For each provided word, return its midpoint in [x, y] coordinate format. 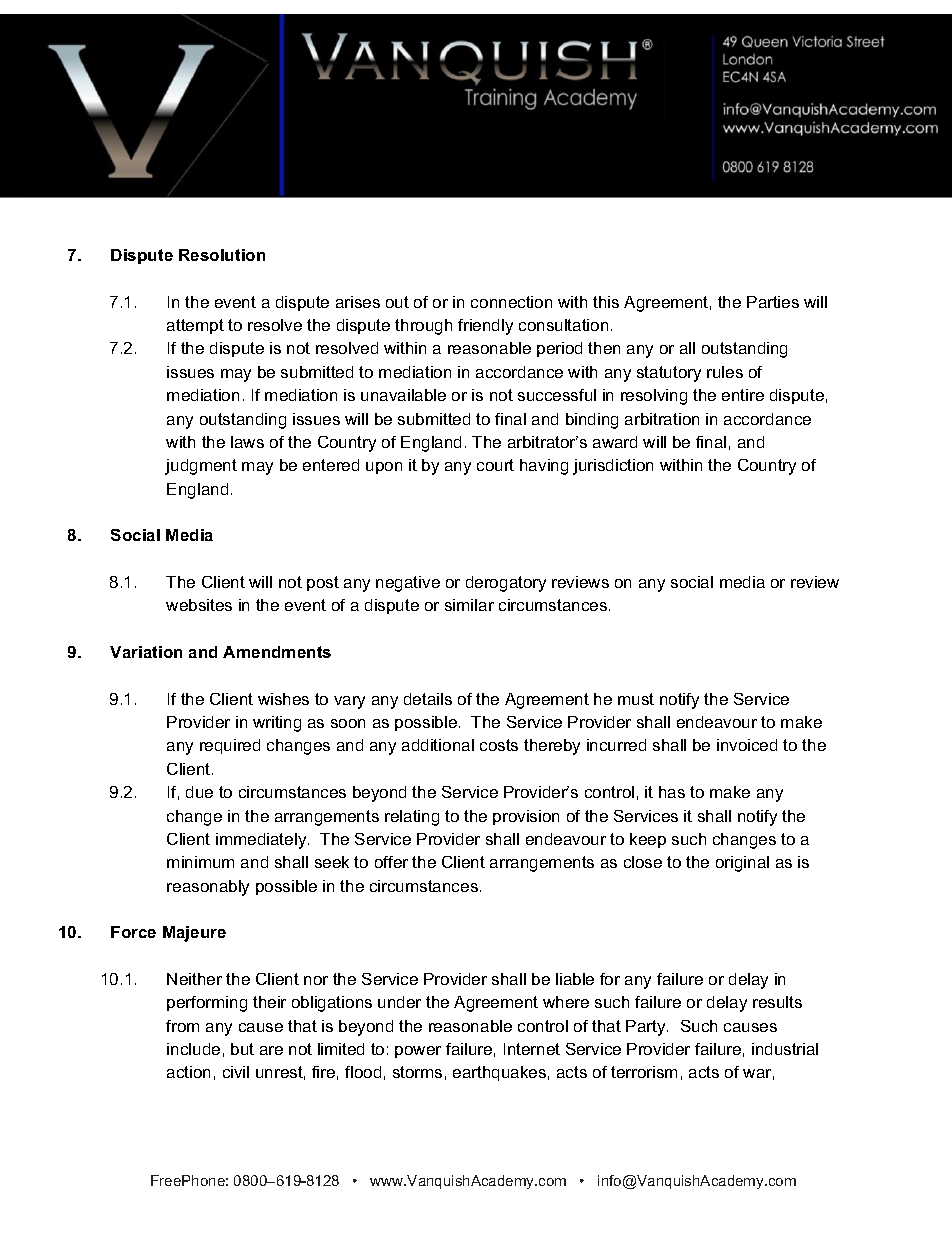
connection [511, 302]
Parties [773, 302]
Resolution [222, 255]
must [636, 699]
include [193, 1049]
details [428, 699]
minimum [200, 862]
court [495, 465]
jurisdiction [613, 467]
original [742, 864]
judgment [201, 467]
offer [391, 862]
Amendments [277, 652]
